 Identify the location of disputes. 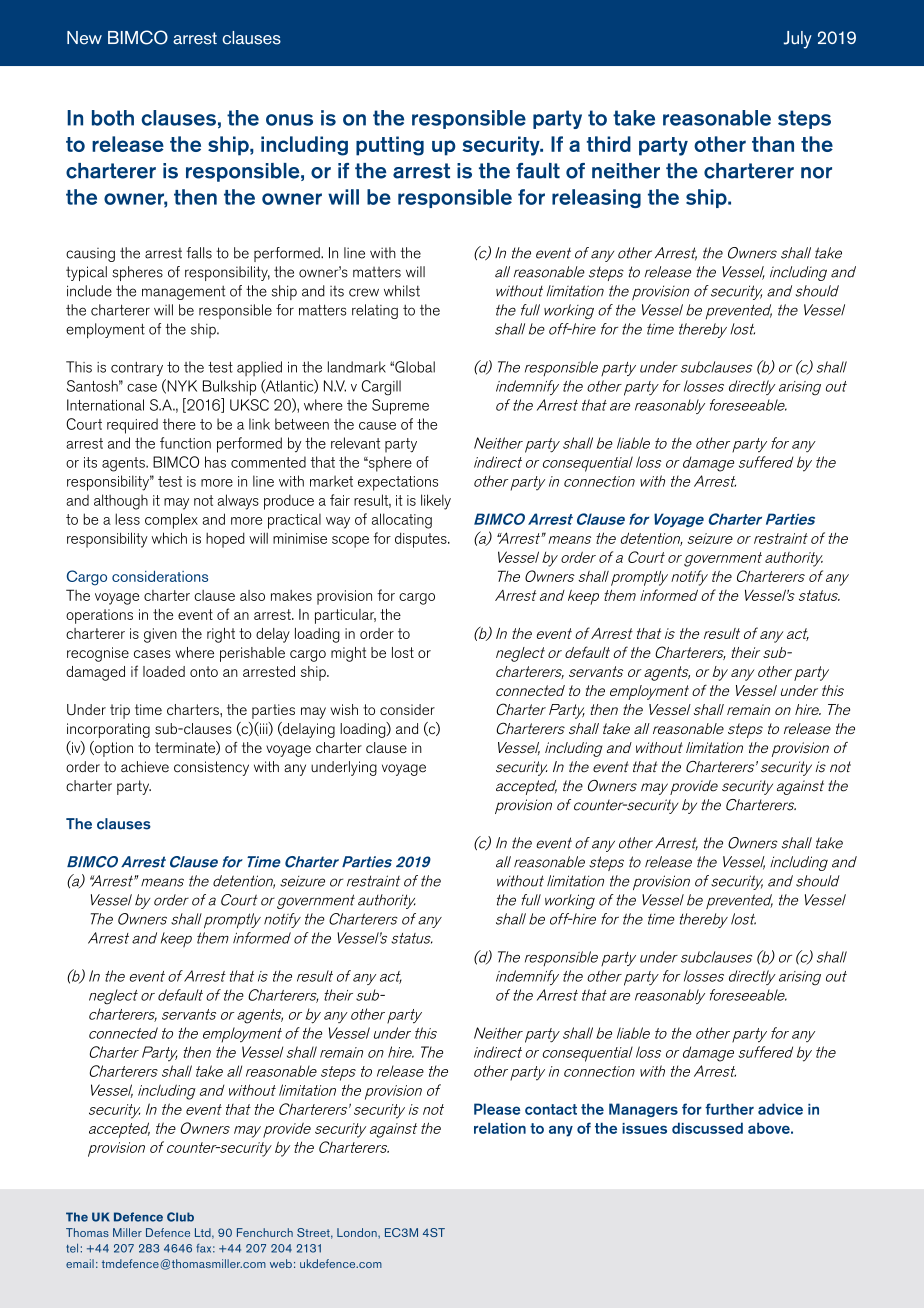
(422, 540).
